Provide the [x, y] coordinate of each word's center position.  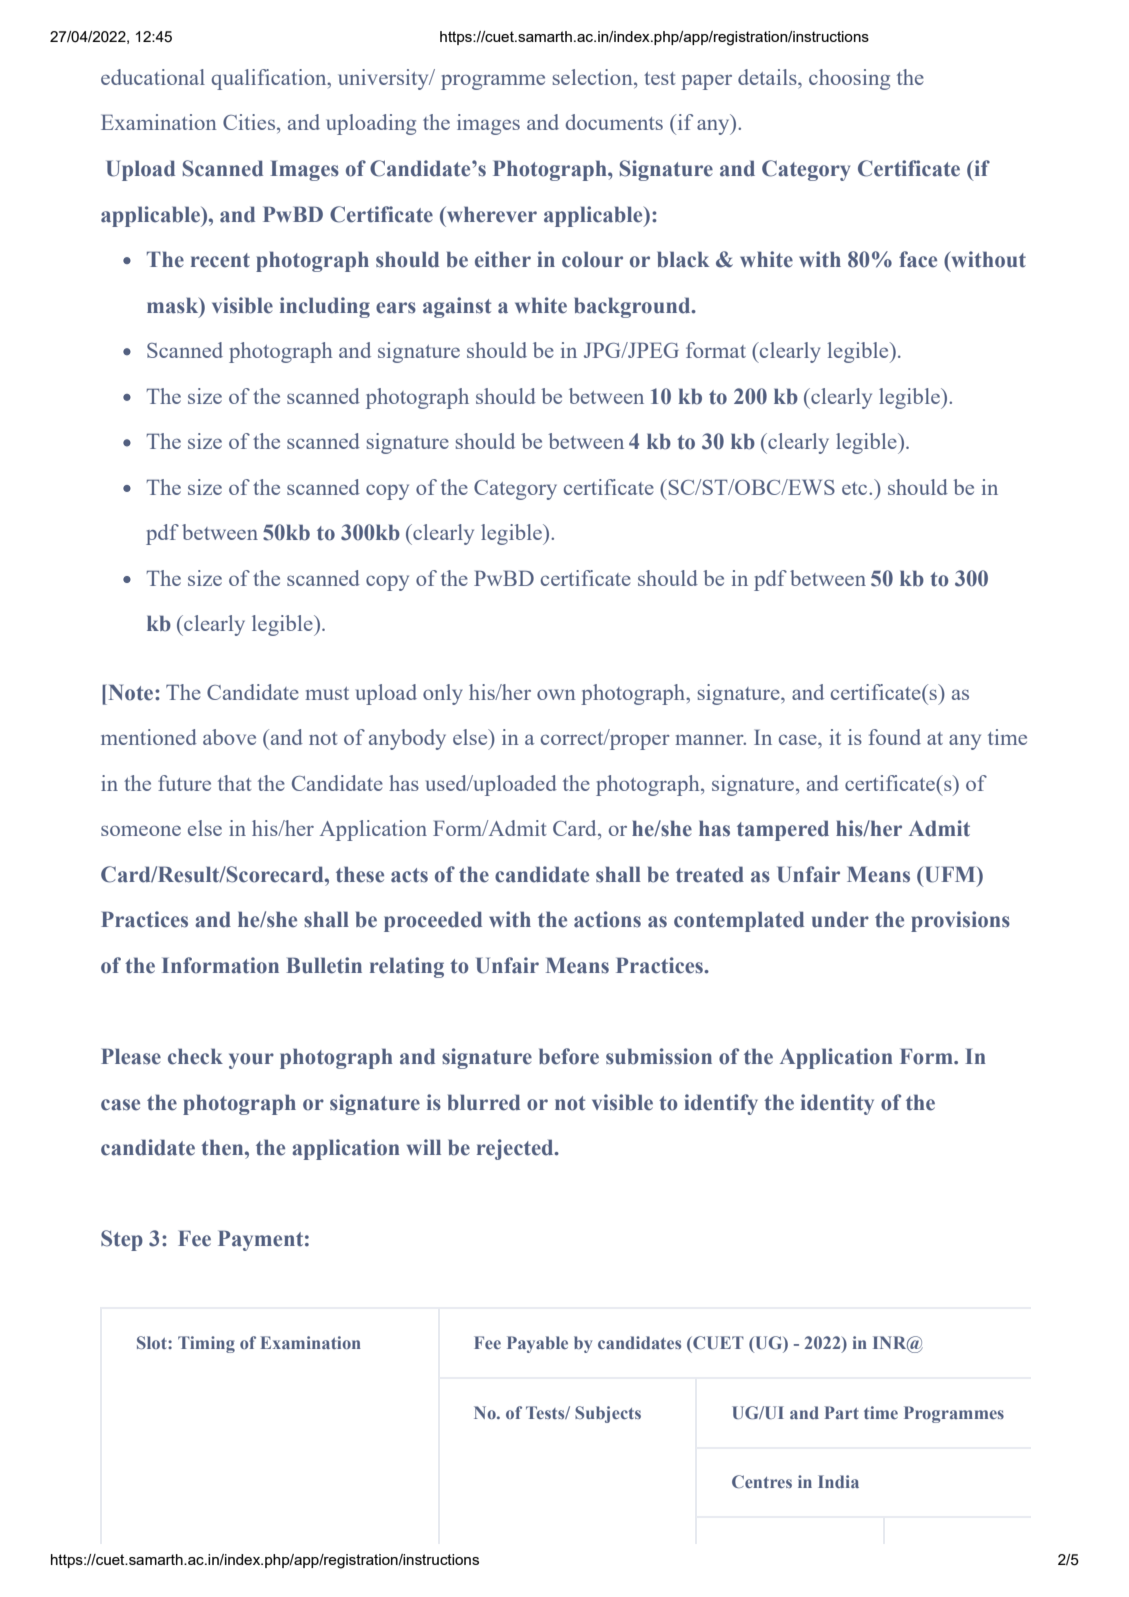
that [235, 783]
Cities [250, 122]
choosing [849, 79]
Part [842, 1412]
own [556, 694]
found [895, 737]
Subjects [608, 1414]
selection [594, 77]
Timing [206, 1344]
